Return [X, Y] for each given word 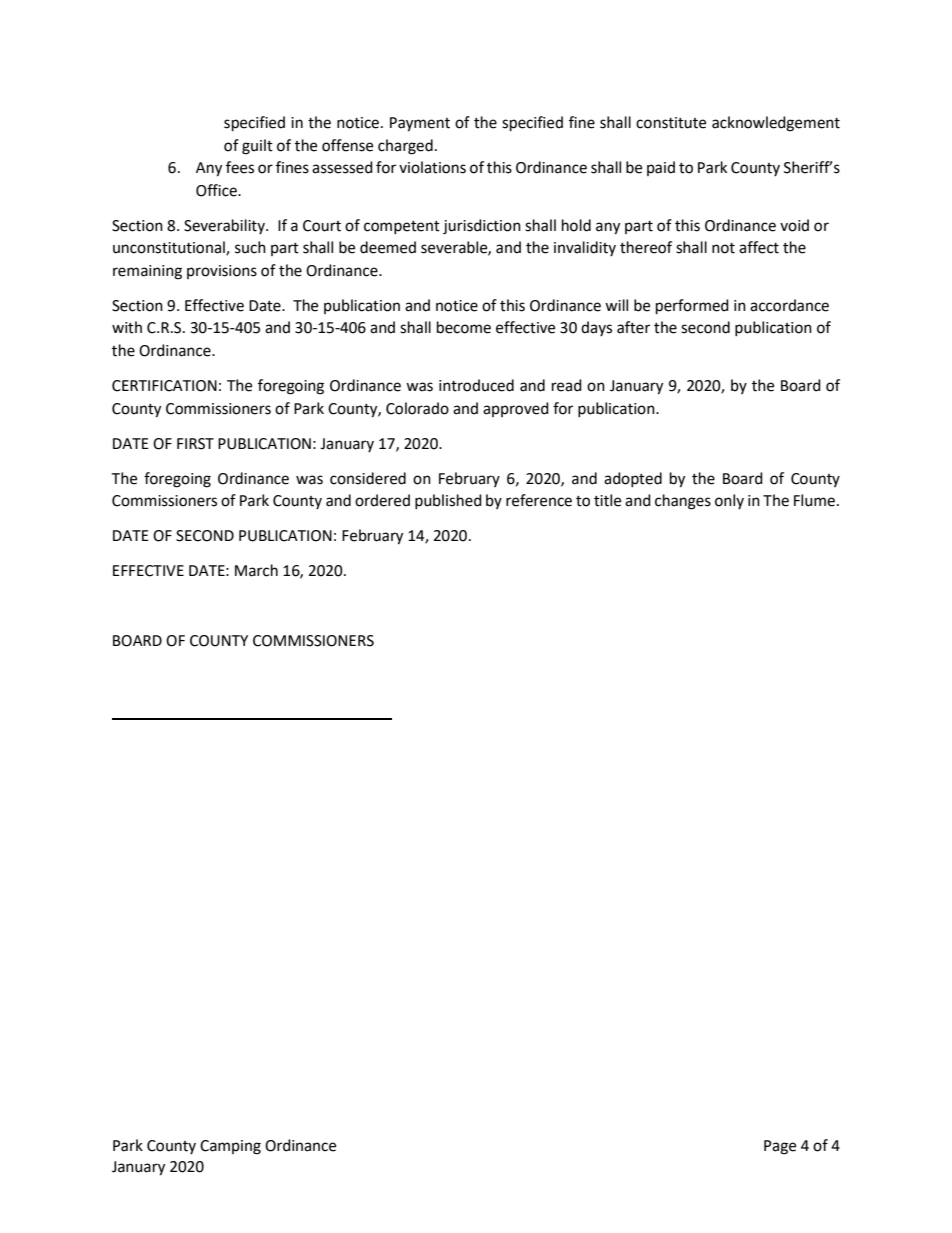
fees [240, 167]
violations [432, 167]
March [256, 570]
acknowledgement [776, 124]
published [448, 501]
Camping [230, 1147]
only [729, 501]
